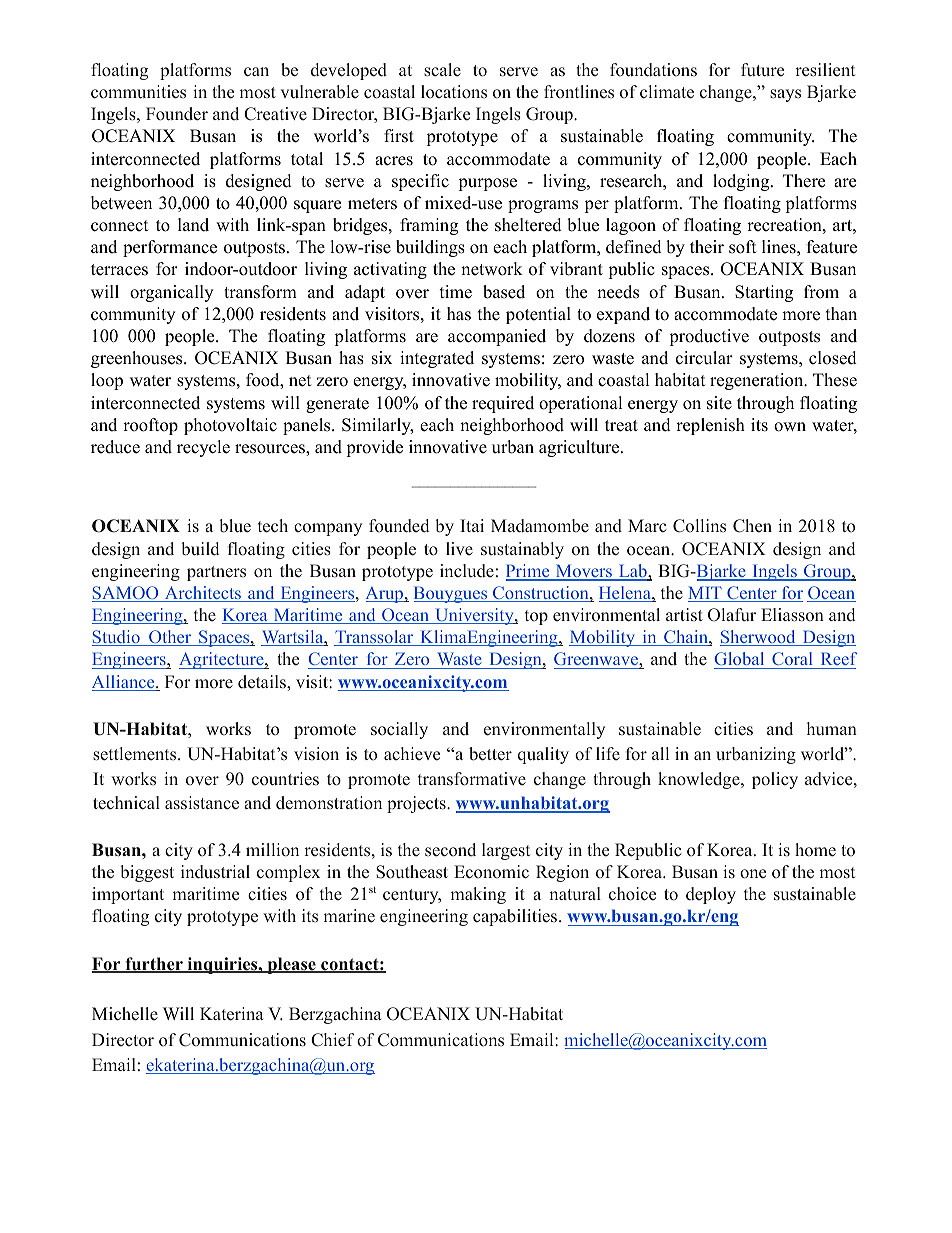 This page has width=952, height=1233. Describe the element at coordinates (515, 917) in the page. I see `capabilities` at that location.
